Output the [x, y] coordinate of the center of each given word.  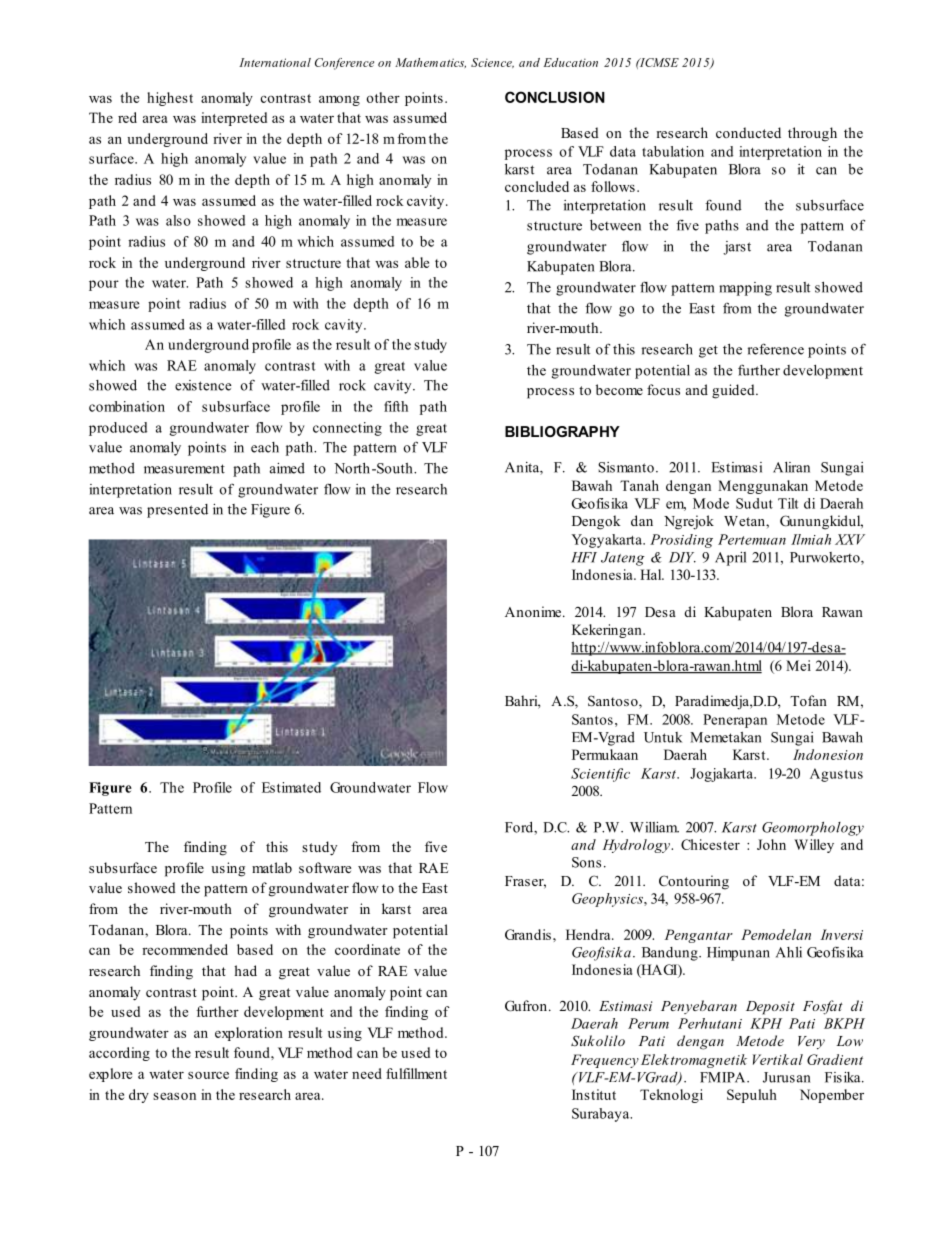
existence [203, 385]
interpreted [234, 119]
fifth [396, 406]
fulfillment [416, 1073]
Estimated [291, 787]
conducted [748, 132]
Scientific [600, 775]
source [208, 1075]
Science [492, 63]
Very [811, 1043]
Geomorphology [813, 829]
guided [734, 391]
